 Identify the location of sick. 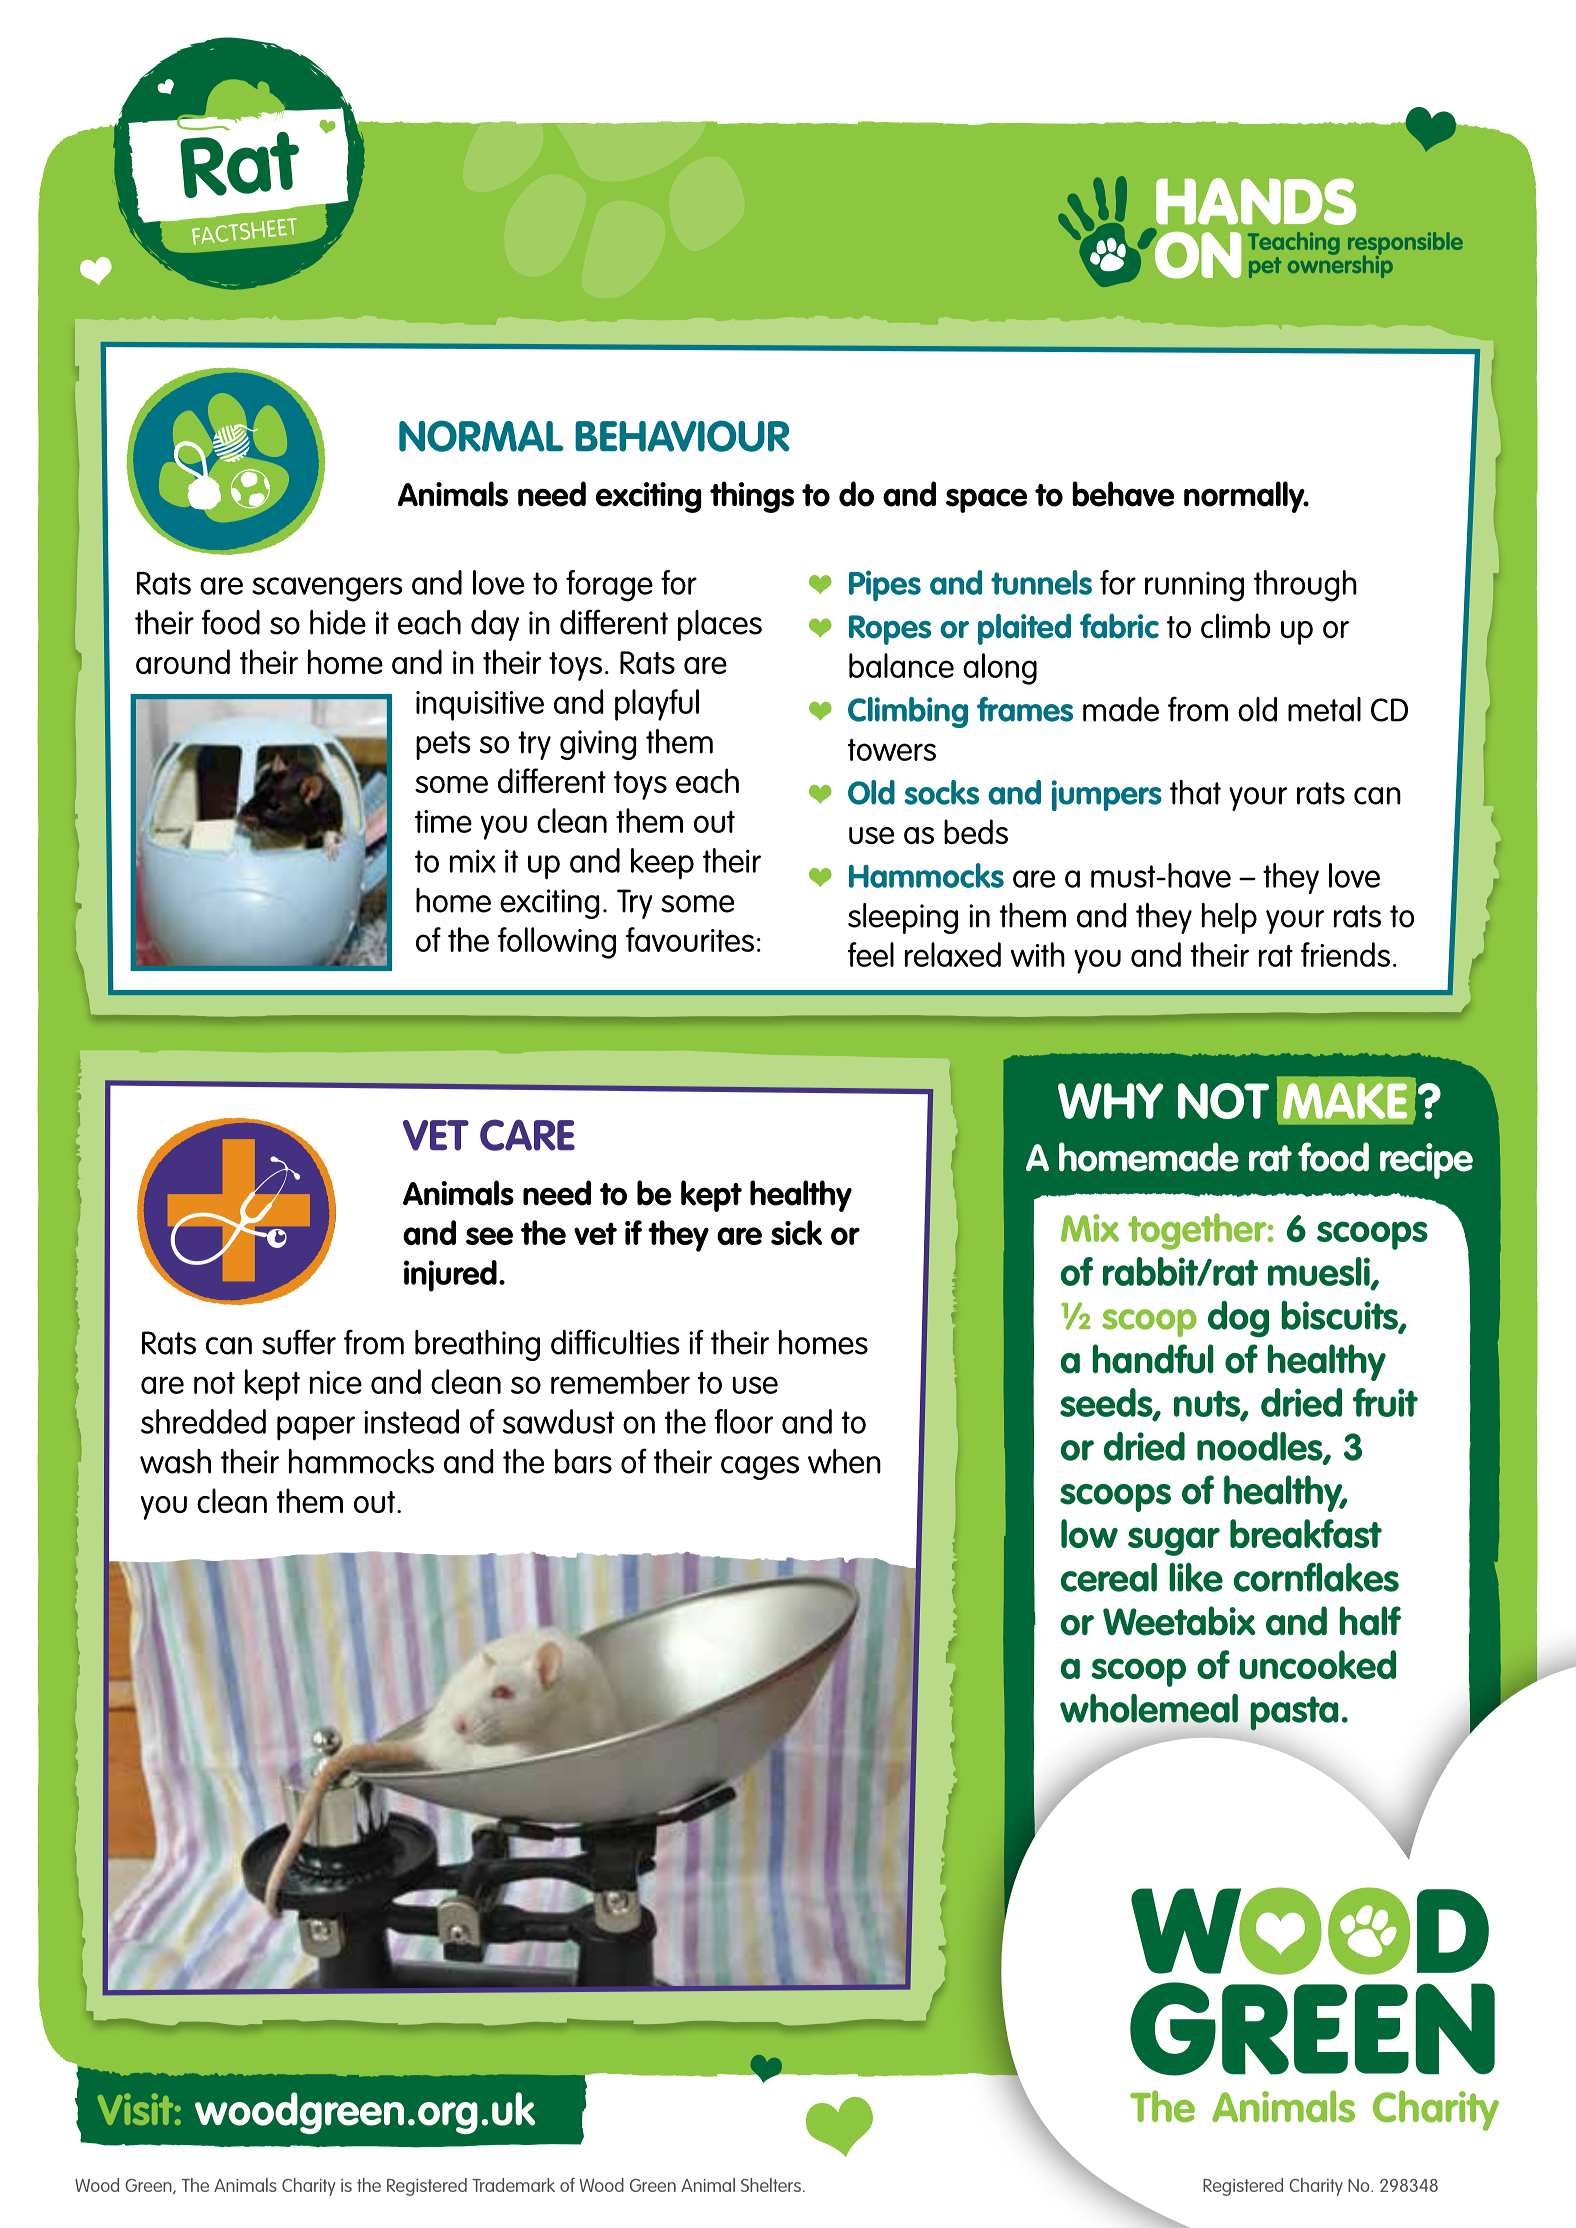
(796, 1232).
